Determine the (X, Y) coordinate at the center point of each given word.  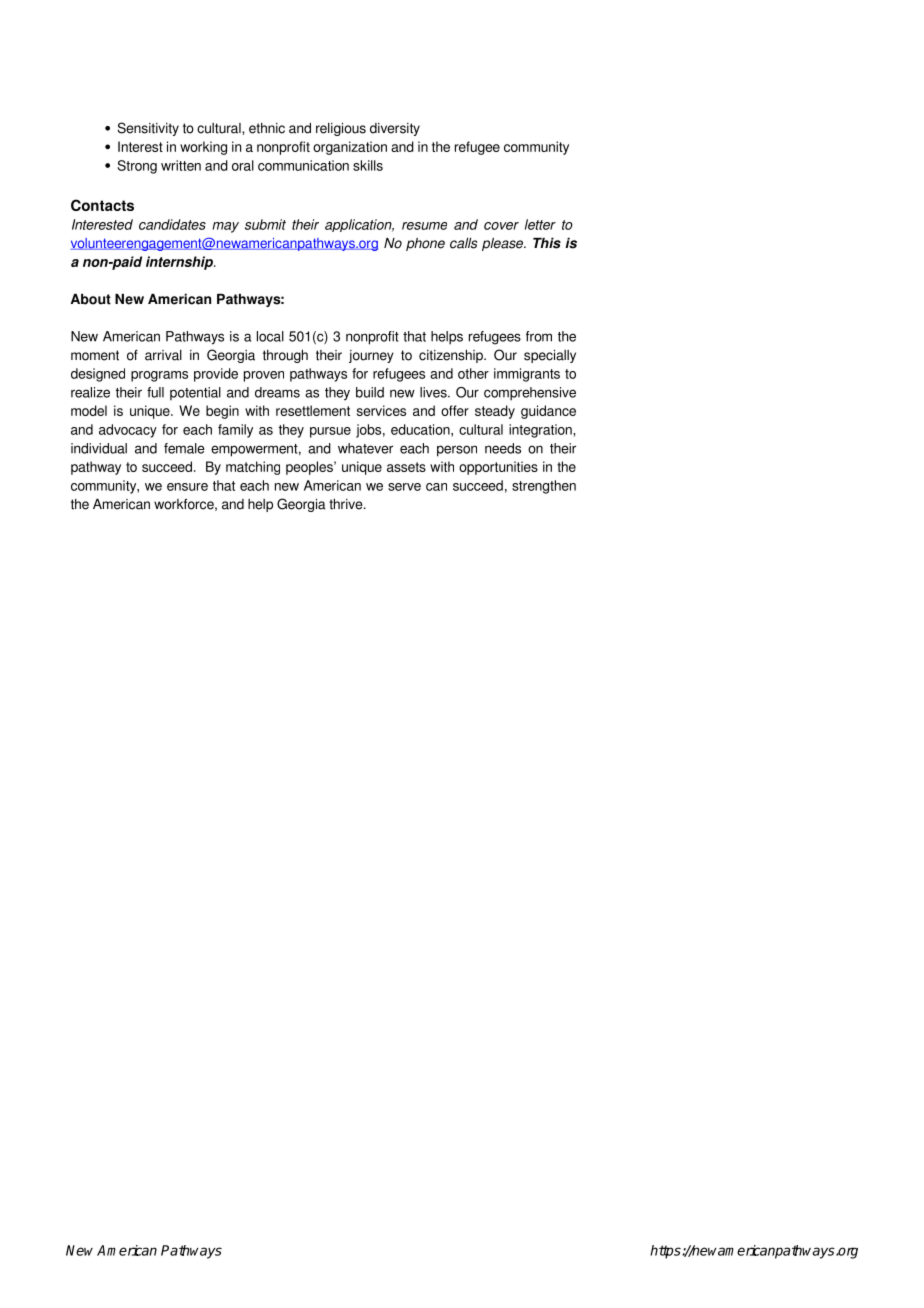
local (270, 336)
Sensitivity (148, 129)
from (539, 336)
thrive (347, 504)
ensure (187, 487)
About (91, 299)
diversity (395, 129)
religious (341, 129)
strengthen (544, 487)
